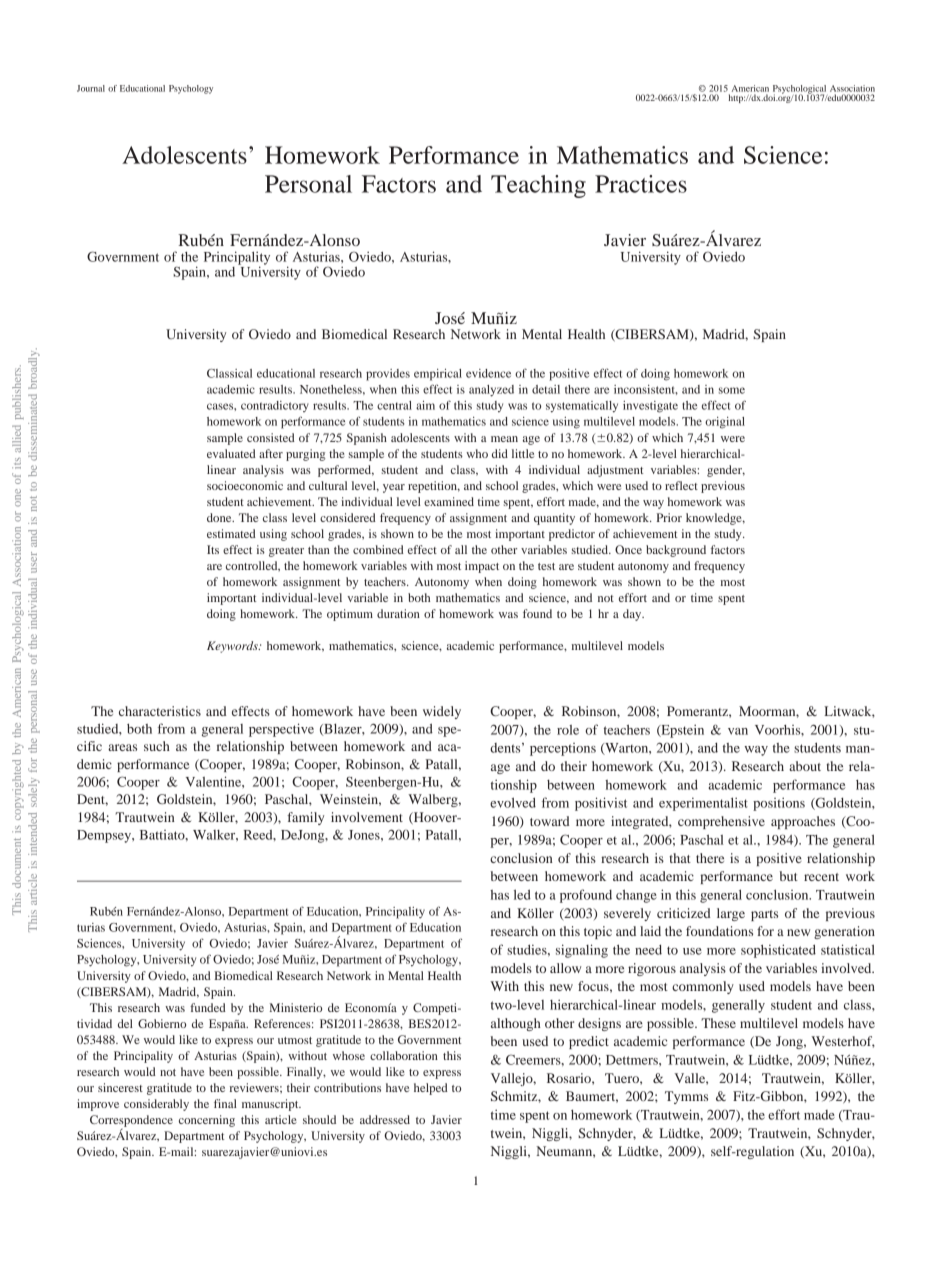 The width and height of the screenshot is (952, 1270). What do you see at coordinates (482, 567) in the screenshot?
I see `impact` at bounding box center [482, 567].
